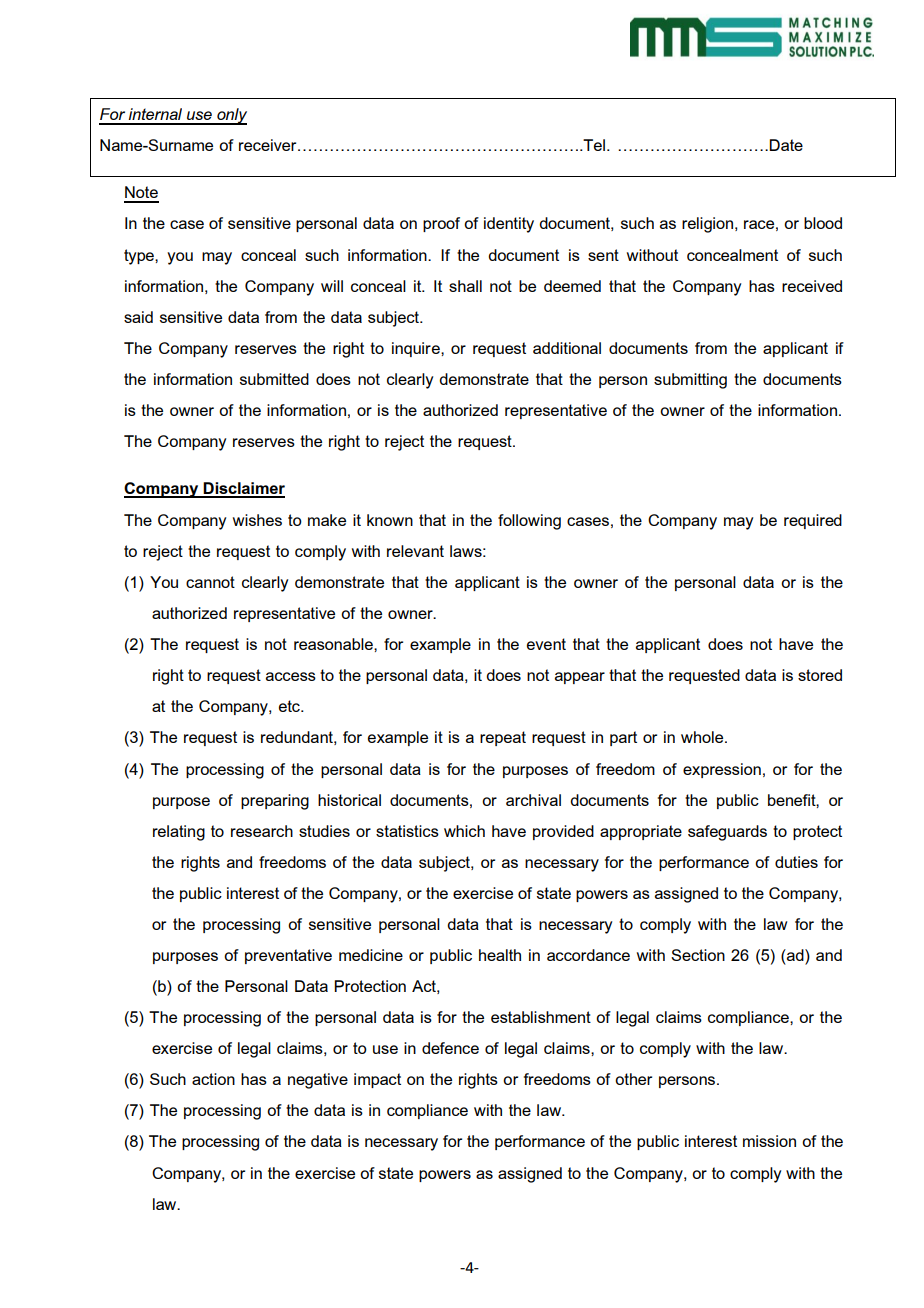  What do you see at coordinates (529, 522) in the screenshot?
I see `following` at bounding box center [529, 522].
